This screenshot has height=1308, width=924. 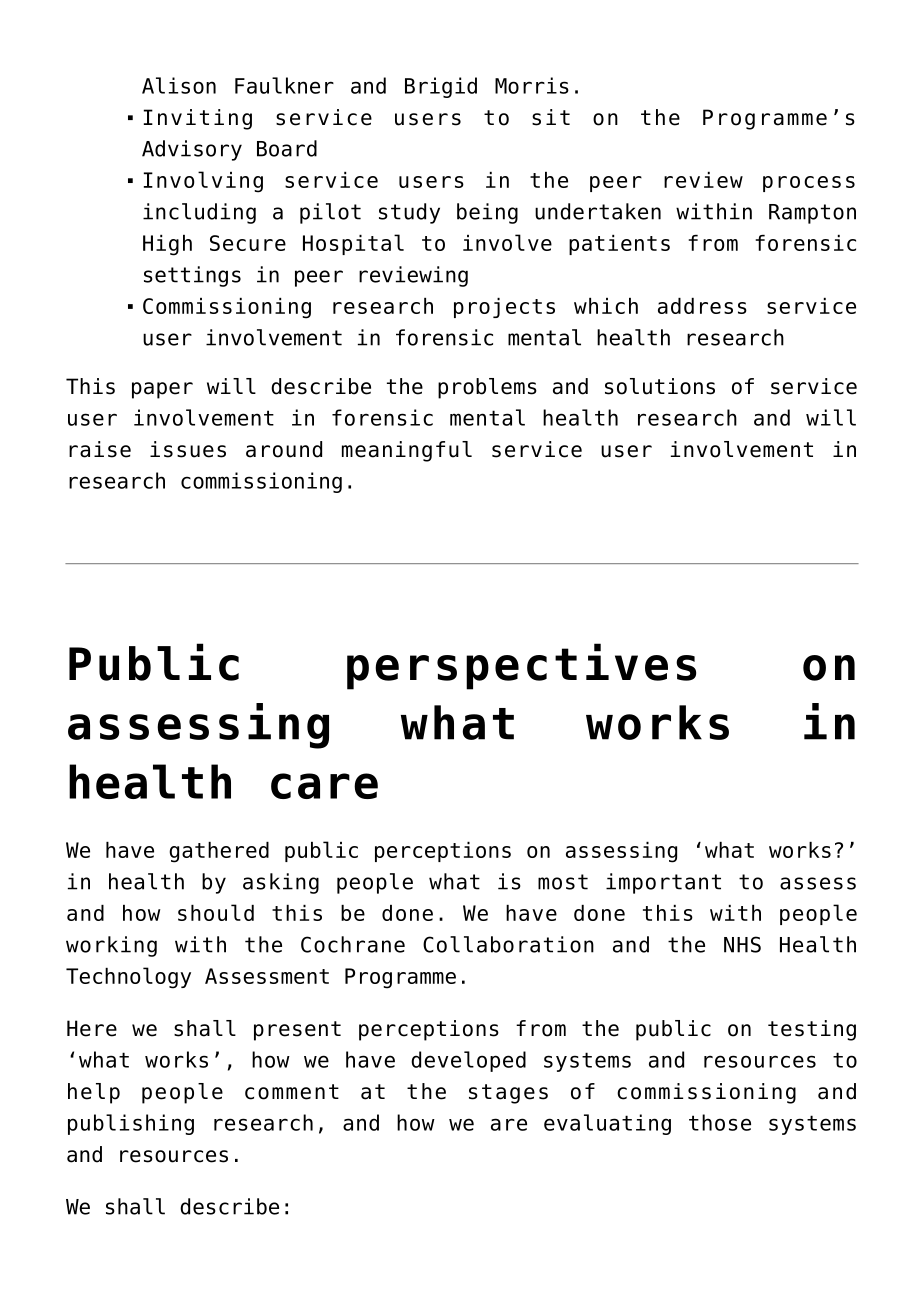 I want to click on issues, so click(x=188, y=449).
